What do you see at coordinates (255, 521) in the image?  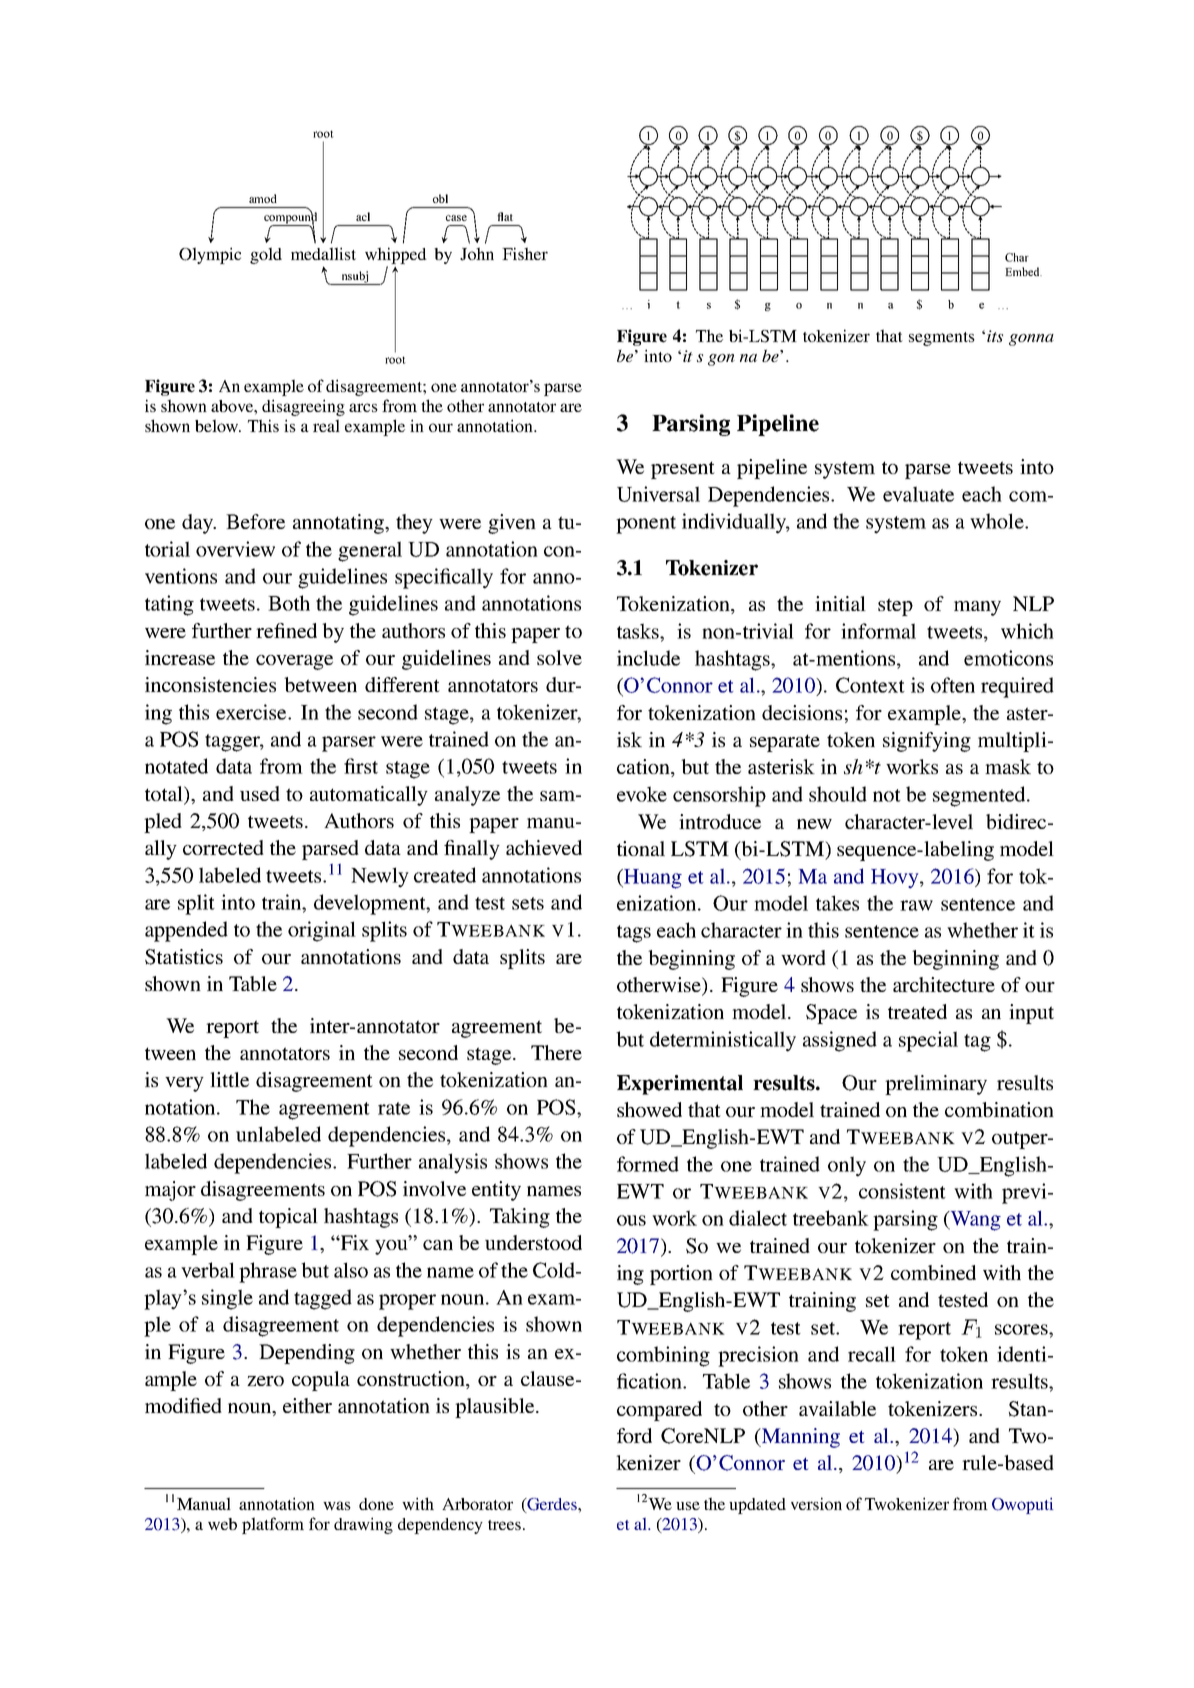 I see `Before` at bounding box center [255, 521].
